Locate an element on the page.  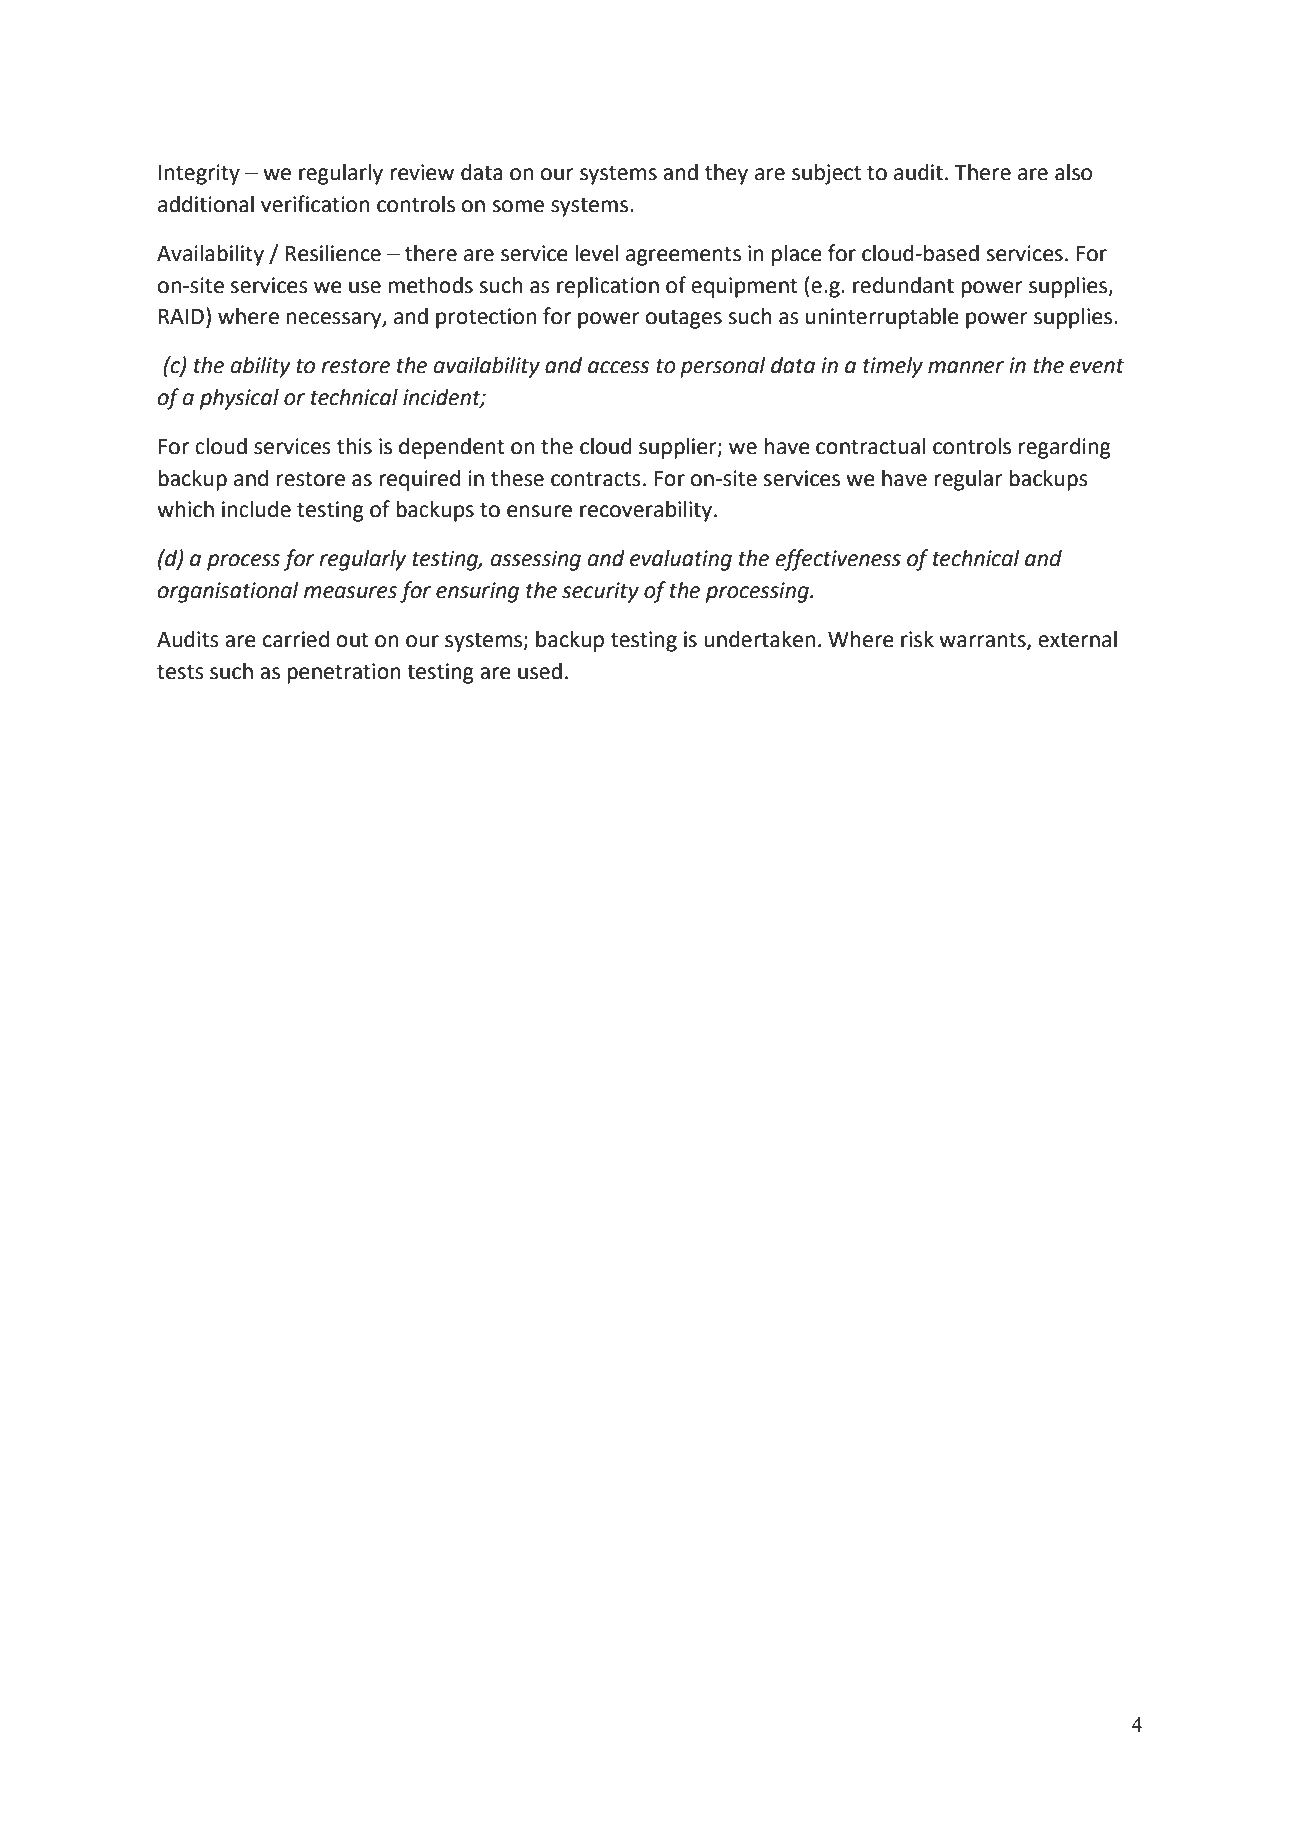
regarding is located at coordinates (1065, 448).
